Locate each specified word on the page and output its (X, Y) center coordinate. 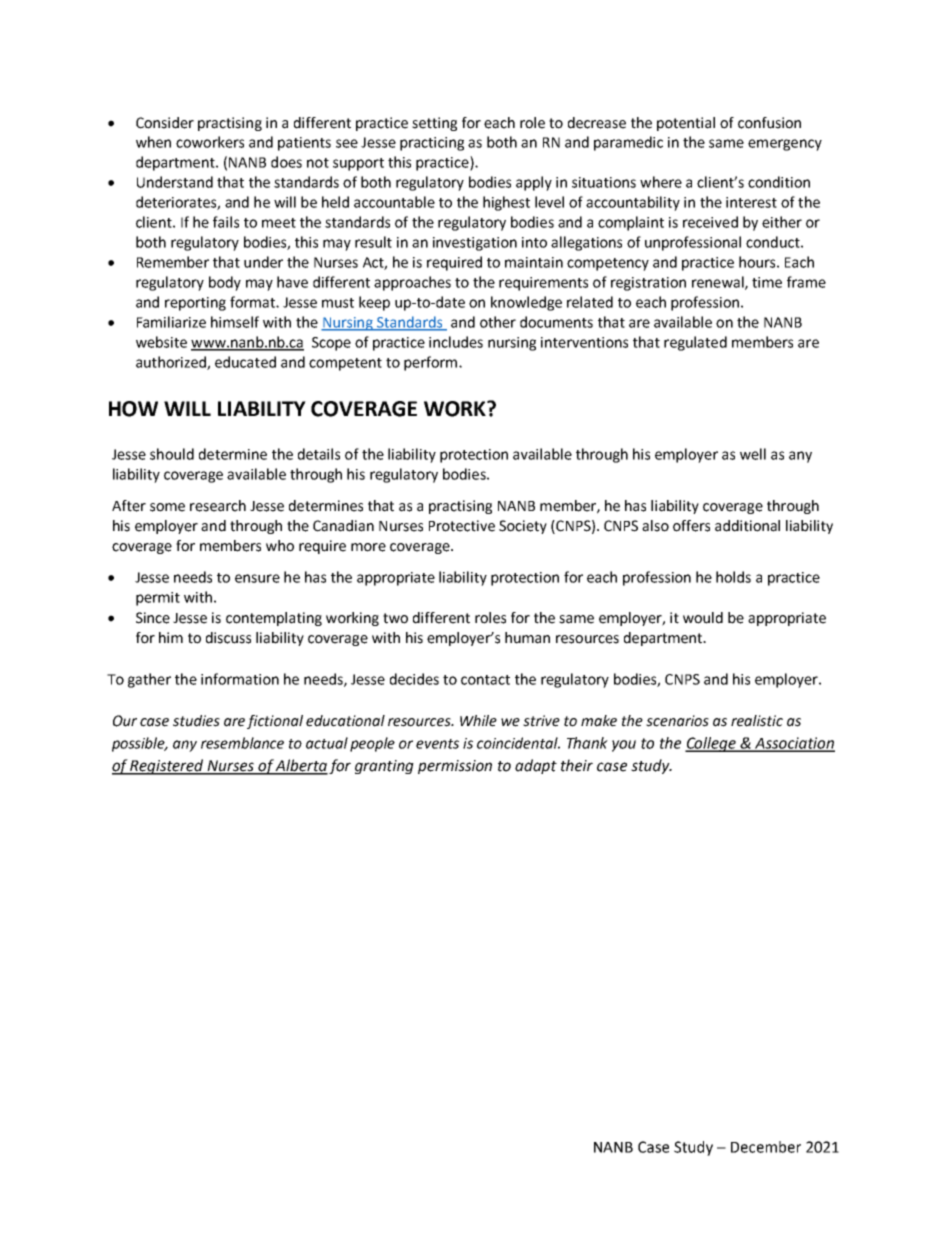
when (153, 142)
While (478, 721)
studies (196, 721)
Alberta (301, 766)
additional (747, 526)
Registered (167, 767)
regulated (695, 343)
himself (235, 322)
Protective (462, 526)
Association (794, 744)
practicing (432, 144)
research (218, 506)
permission (455, 767)
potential (686, 124)
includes (456, 342)
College (711, 744)
